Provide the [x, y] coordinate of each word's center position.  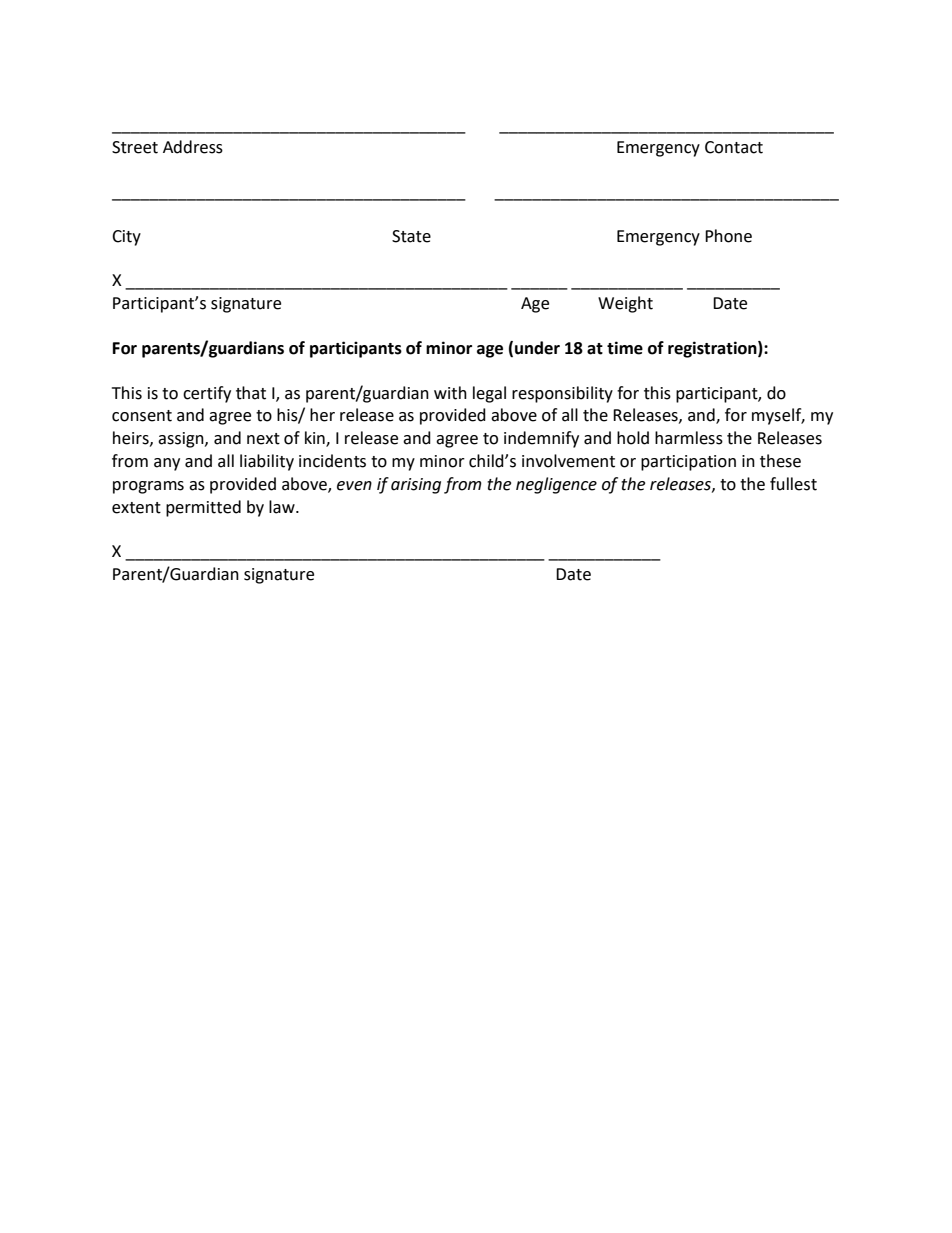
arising [416, 486]
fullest [793, 484]
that [251, 393]
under [537, 348]
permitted [203, 508]
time [625, 348]
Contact [734, 147]
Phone [728, 236]
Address [193, 147]
